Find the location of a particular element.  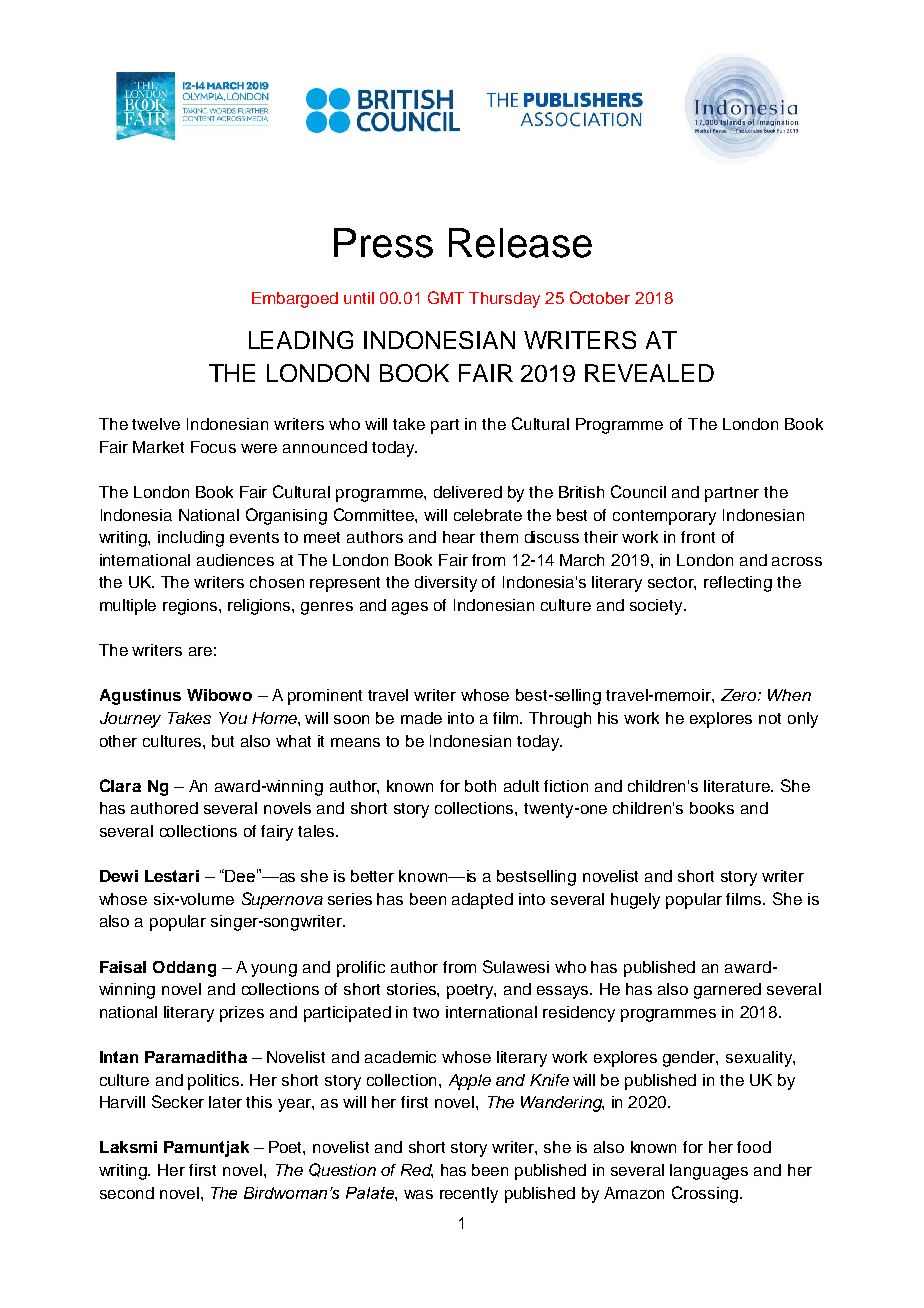

October is located at coordinates (600, 297).
